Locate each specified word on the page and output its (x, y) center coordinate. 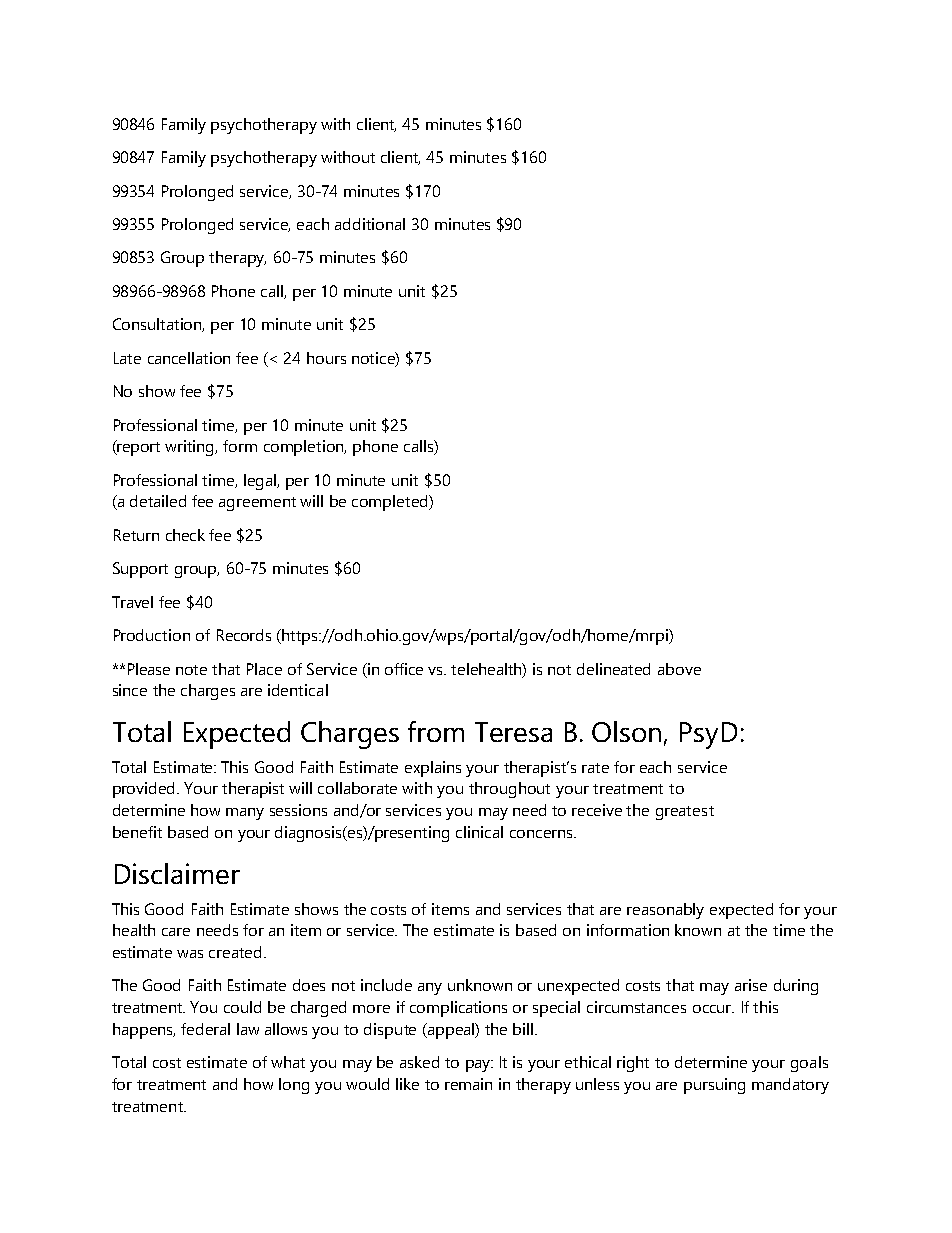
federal (205, 1029)
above (679, 669)
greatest (685, 813)
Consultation (158, 325)
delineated (613, 669)
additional (370, 224)
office (404, 669)
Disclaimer (177, 873)
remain (468, 1084)
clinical (479, 832)
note (191, 670)
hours (326, 358)
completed (391, 503)
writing (191, 448)
